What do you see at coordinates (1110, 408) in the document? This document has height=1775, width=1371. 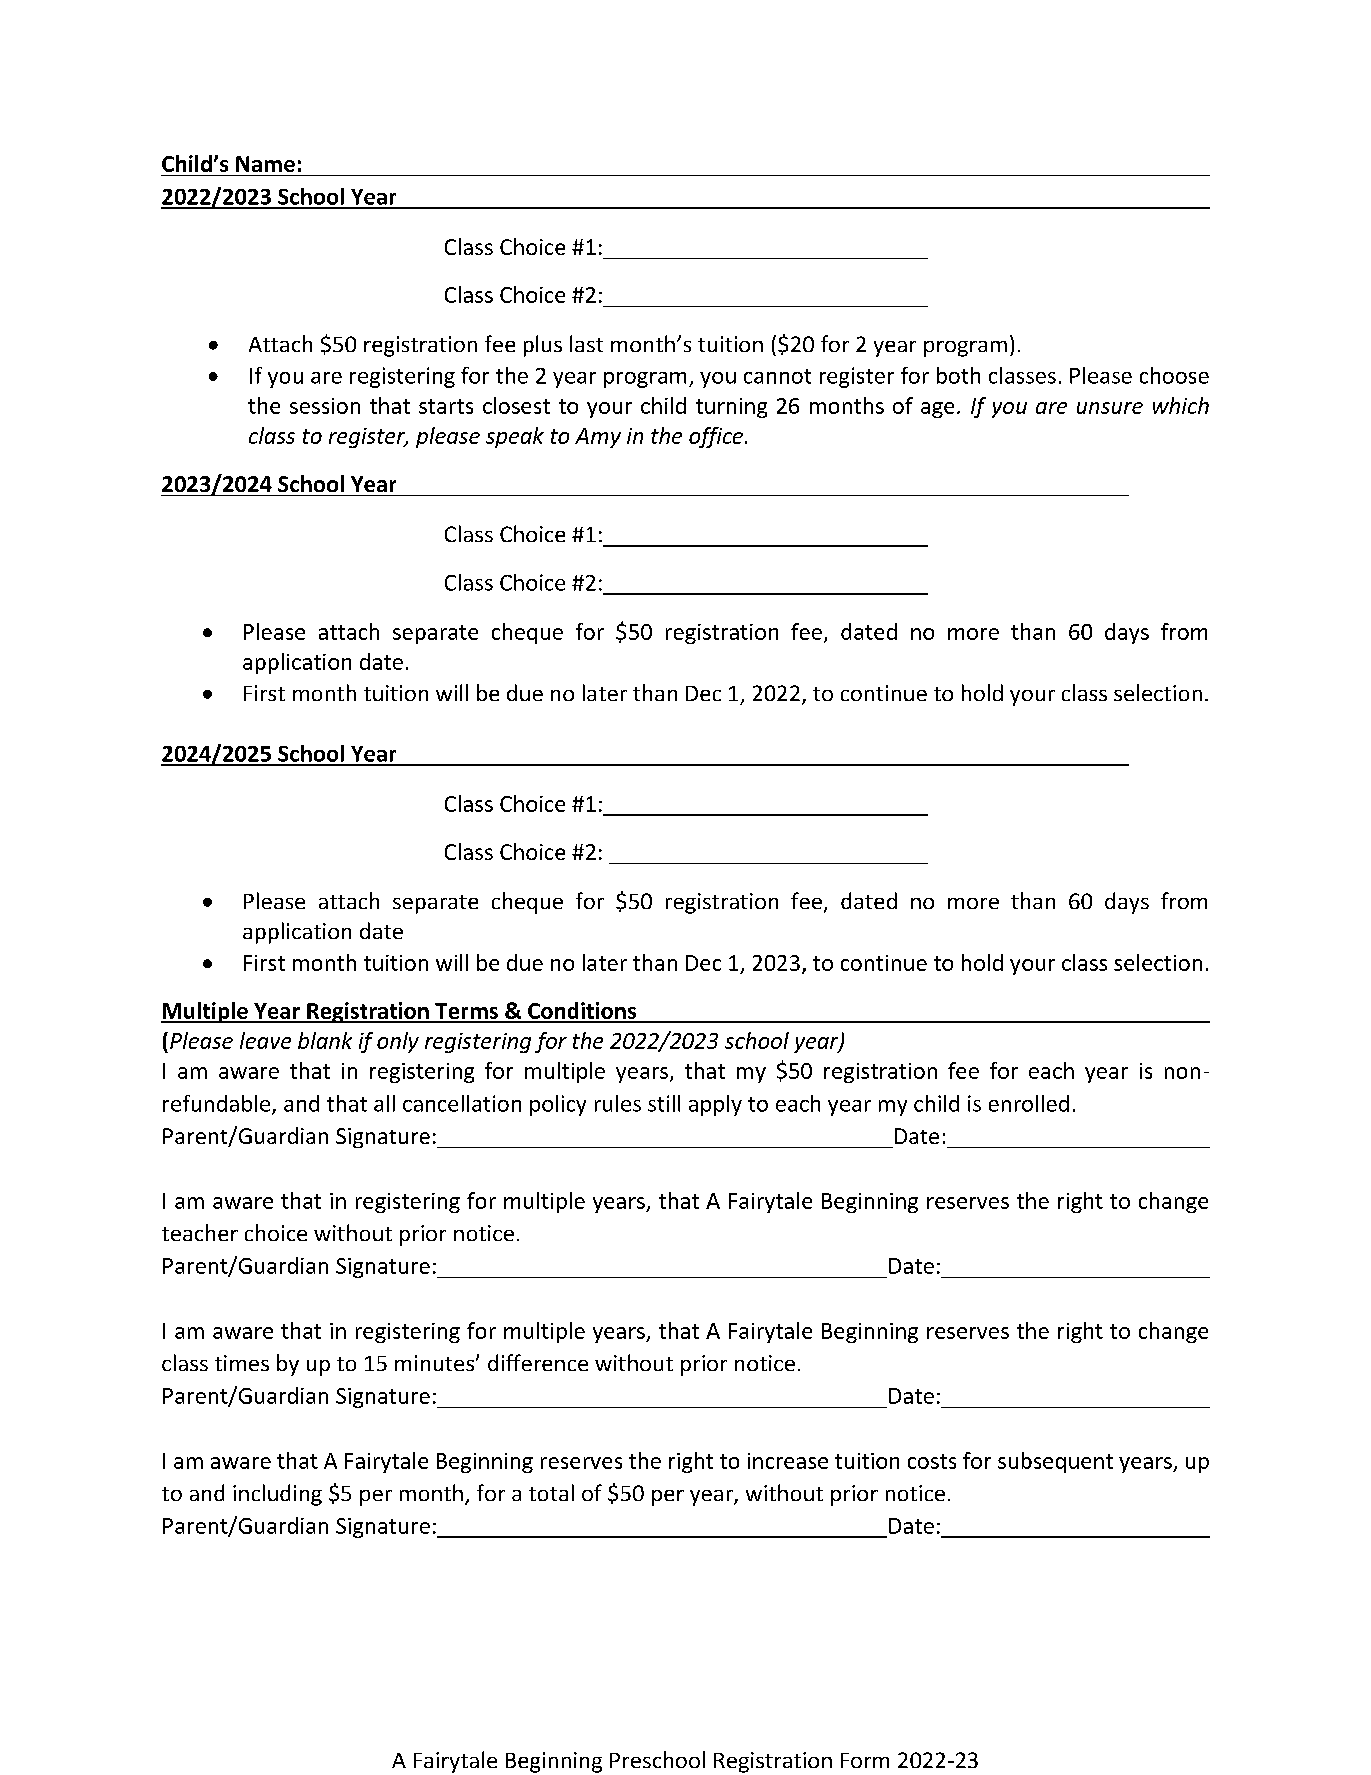 I see `unsure` at bounding box center [1110, 408].
